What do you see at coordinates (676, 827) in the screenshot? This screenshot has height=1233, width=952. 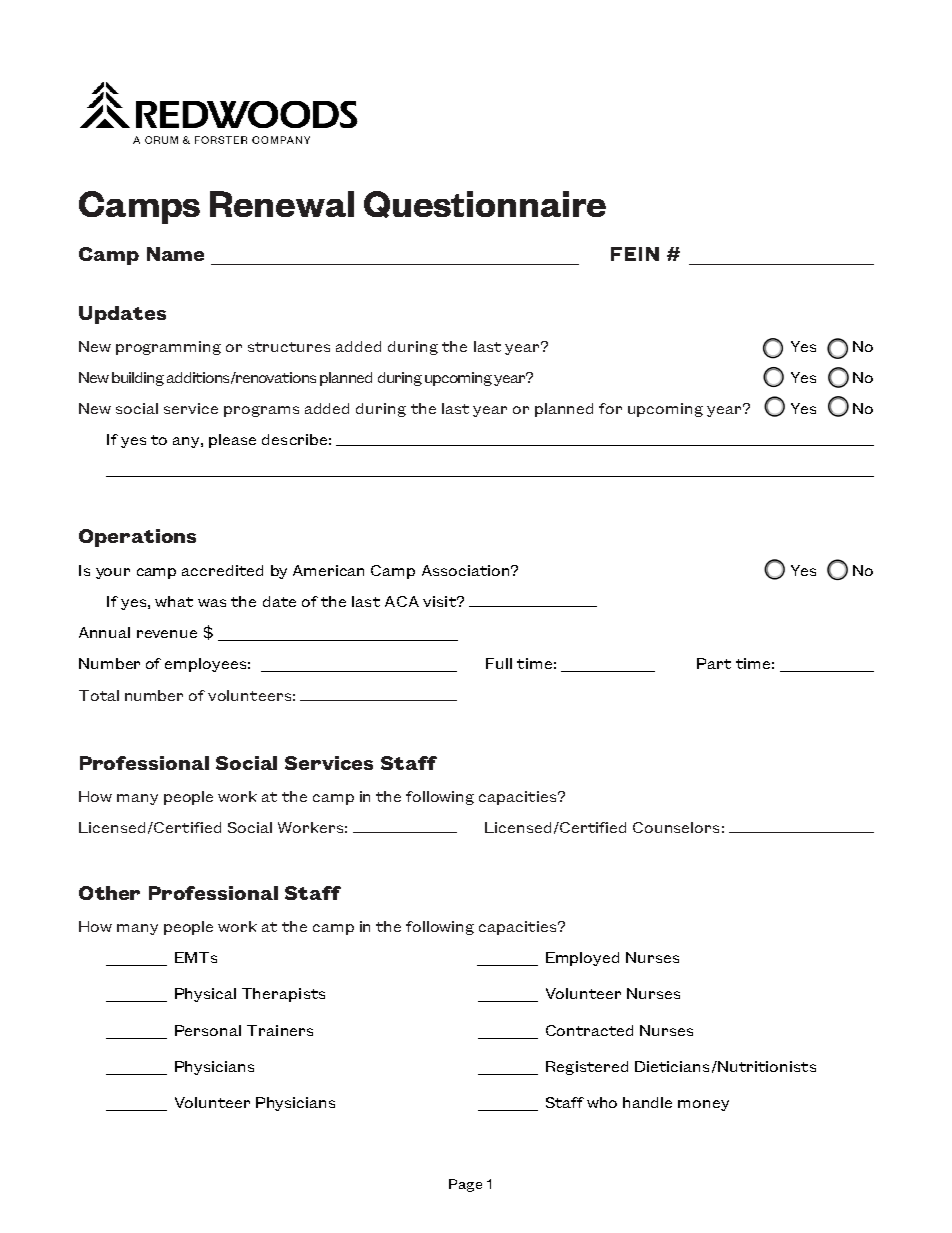 I see `Counselors` at bounding box center [676, 827].
